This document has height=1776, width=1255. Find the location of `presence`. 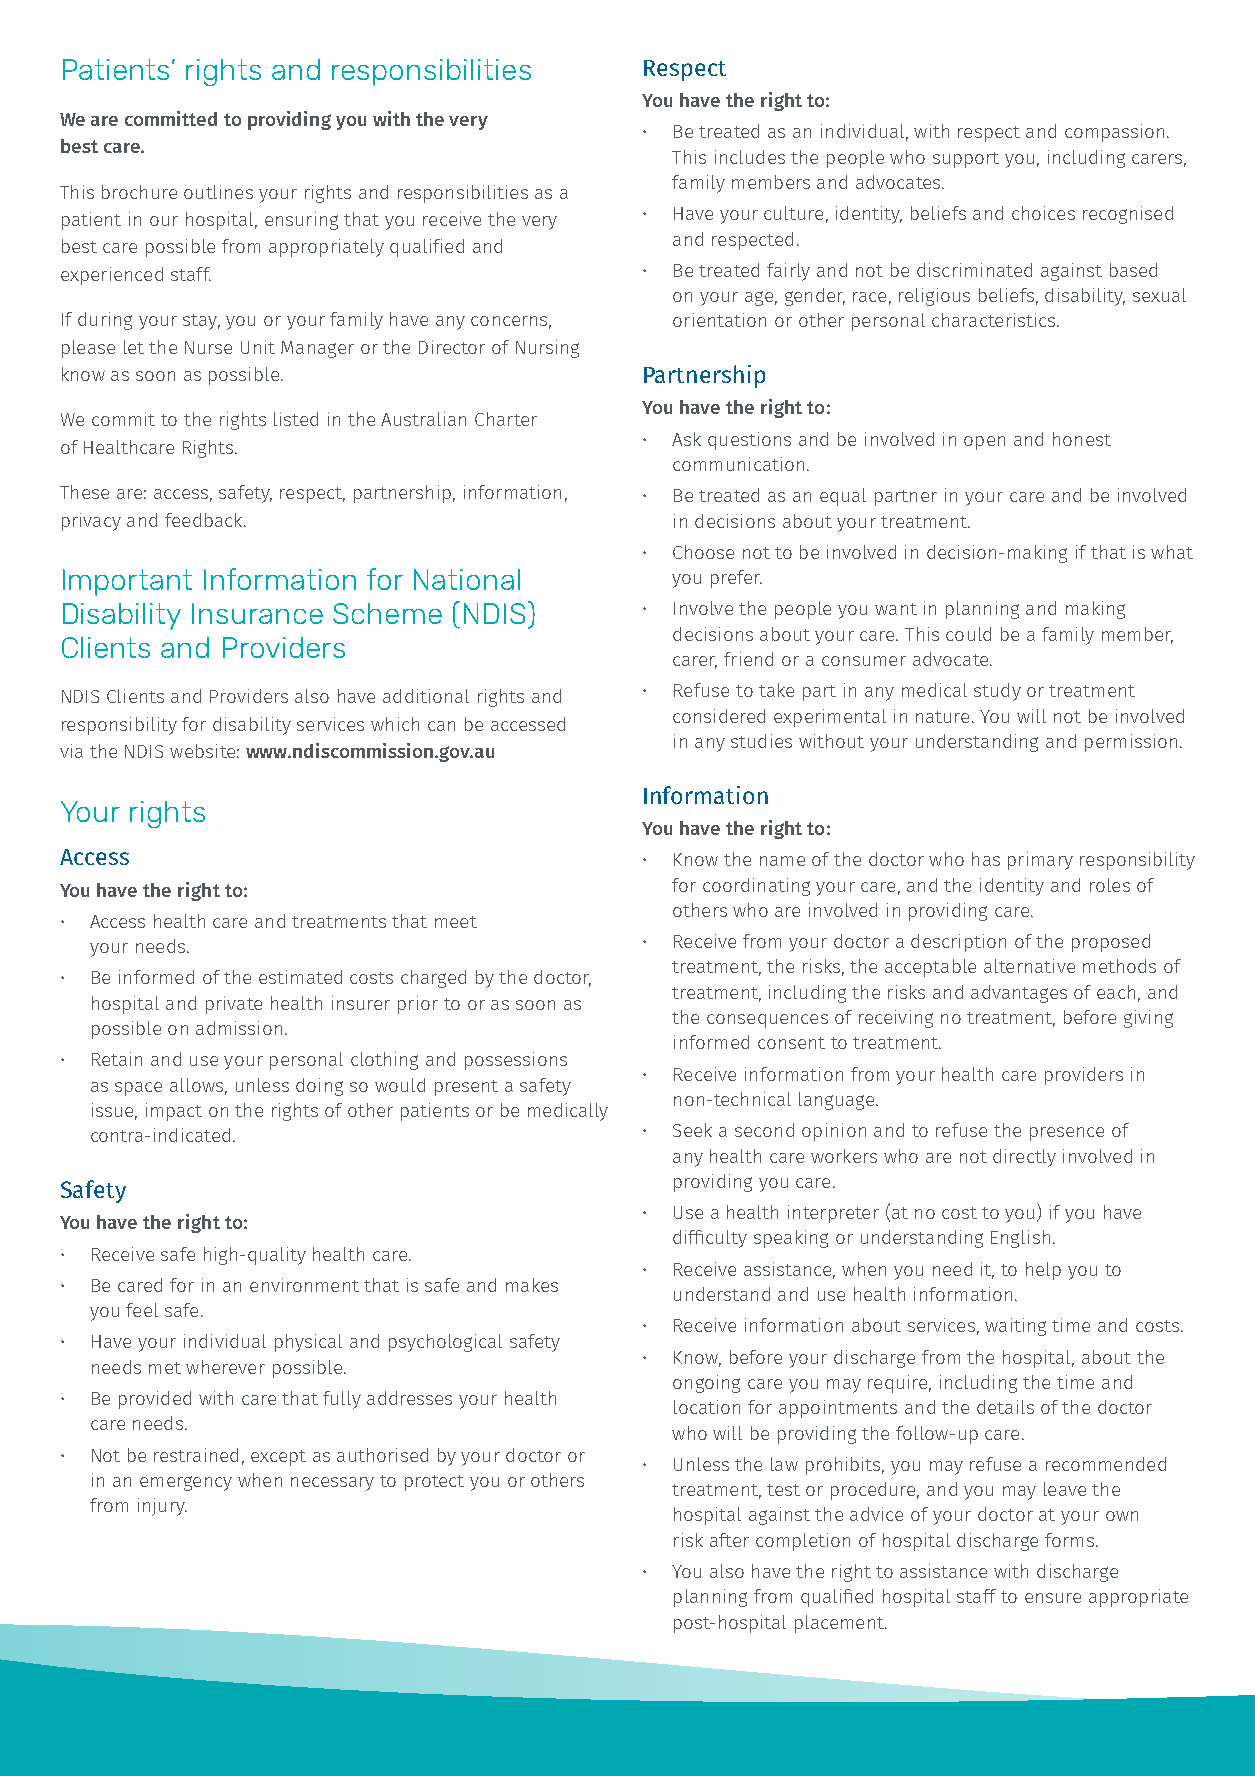

presence is located at coordinates (1067, 1134).
